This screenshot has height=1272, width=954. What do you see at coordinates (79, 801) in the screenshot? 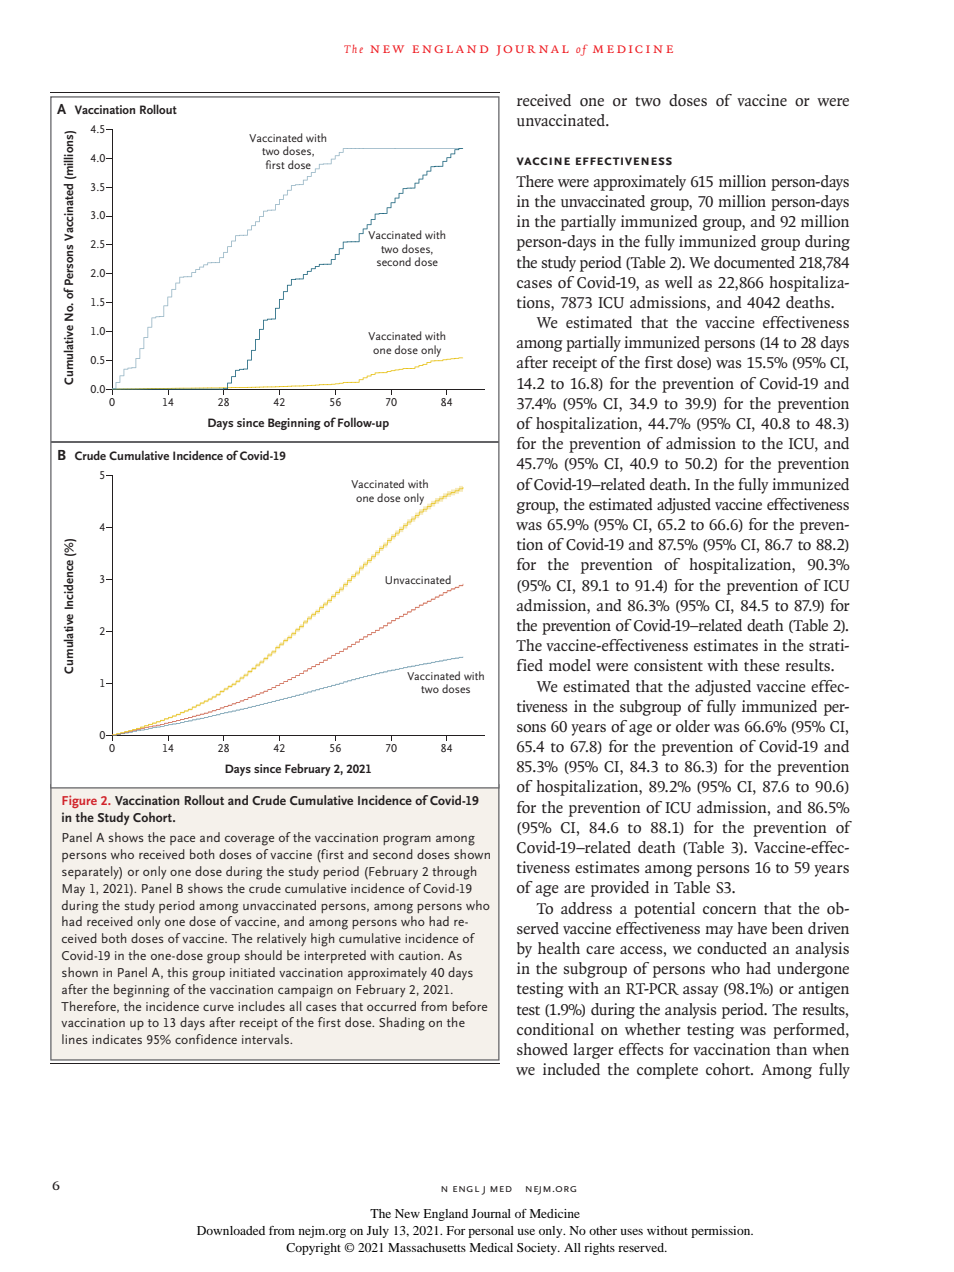
I see `Figure` at bounding box center [79, 801].
